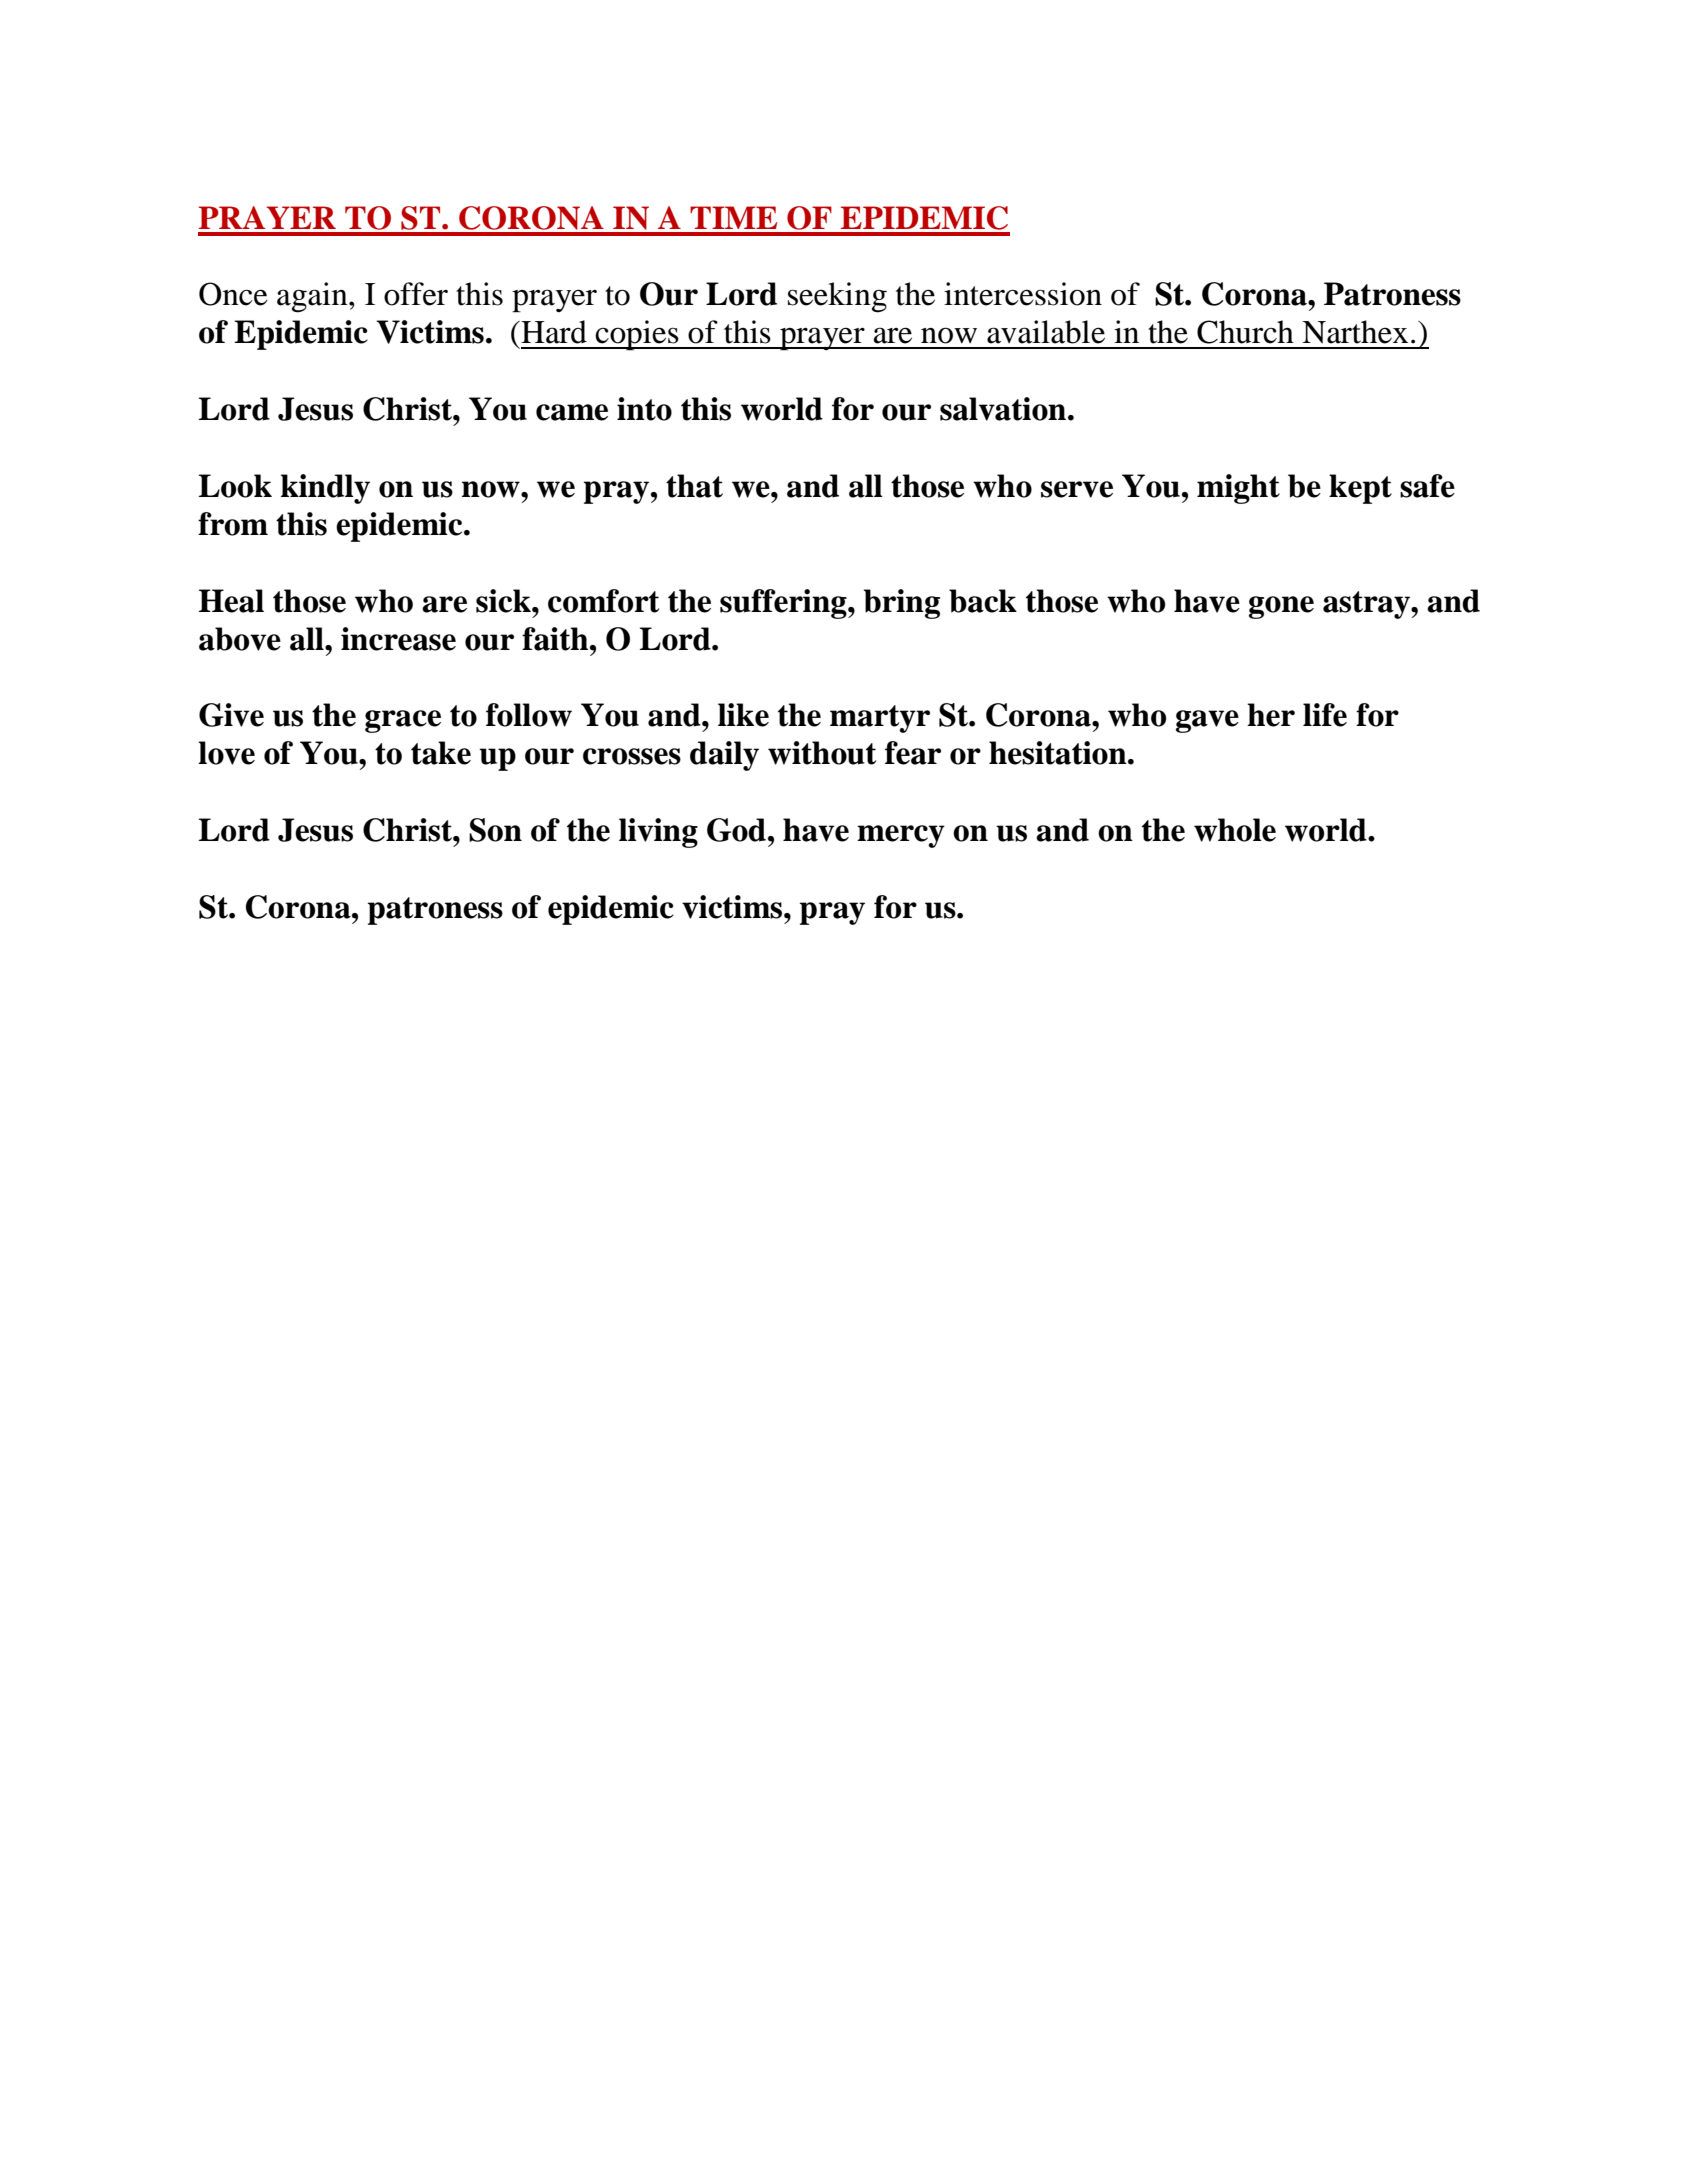 The width and height of the page is (1687, 2183). What do you see at coordinates (733, 217) in the page?
I see `TIME` at bounding box center [733, 217].
